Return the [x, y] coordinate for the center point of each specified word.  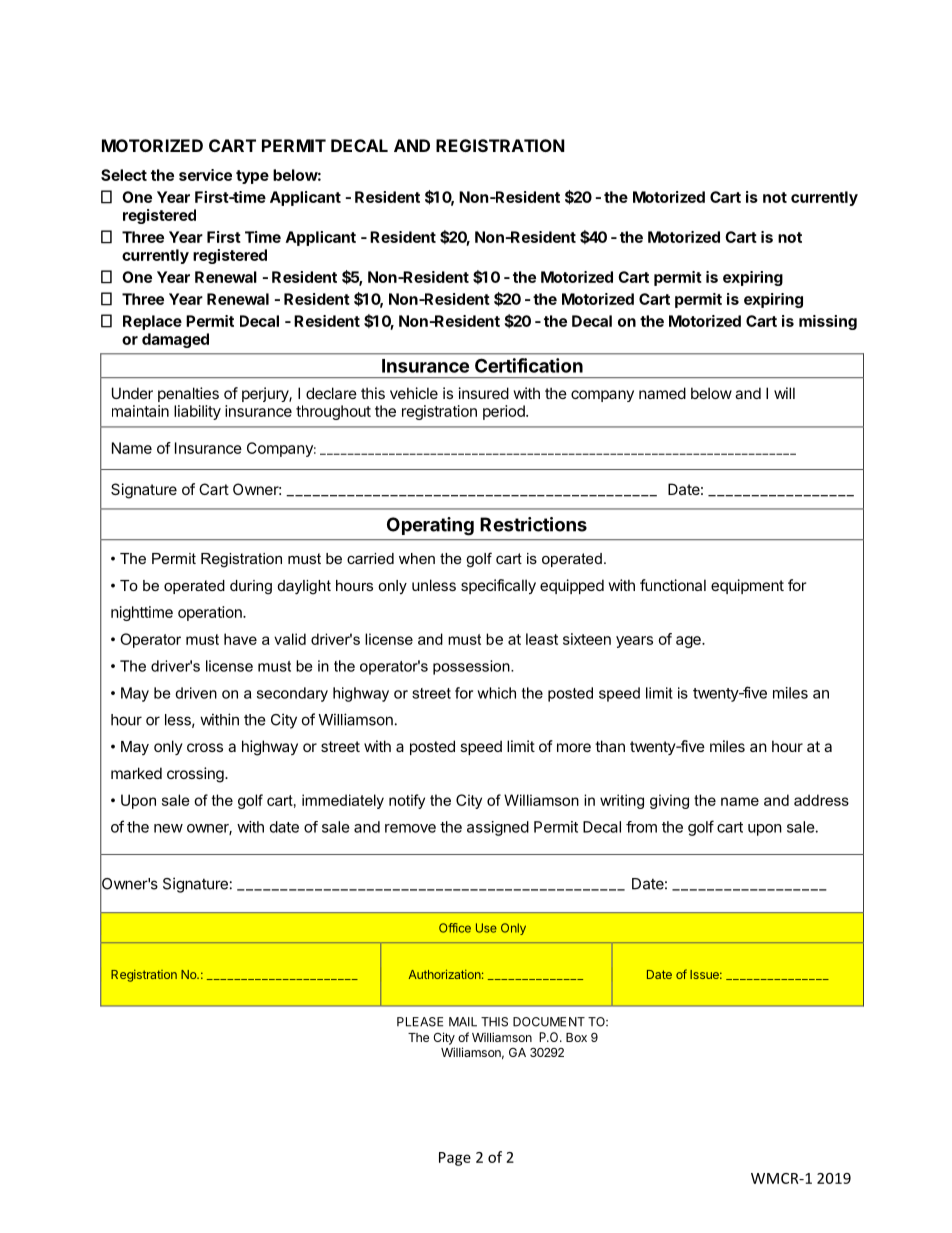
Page [455, 1159]
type [252, 177]
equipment [747, 586]
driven [196, 693]
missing [828, 322]
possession [472, 667]
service [205, 175]
